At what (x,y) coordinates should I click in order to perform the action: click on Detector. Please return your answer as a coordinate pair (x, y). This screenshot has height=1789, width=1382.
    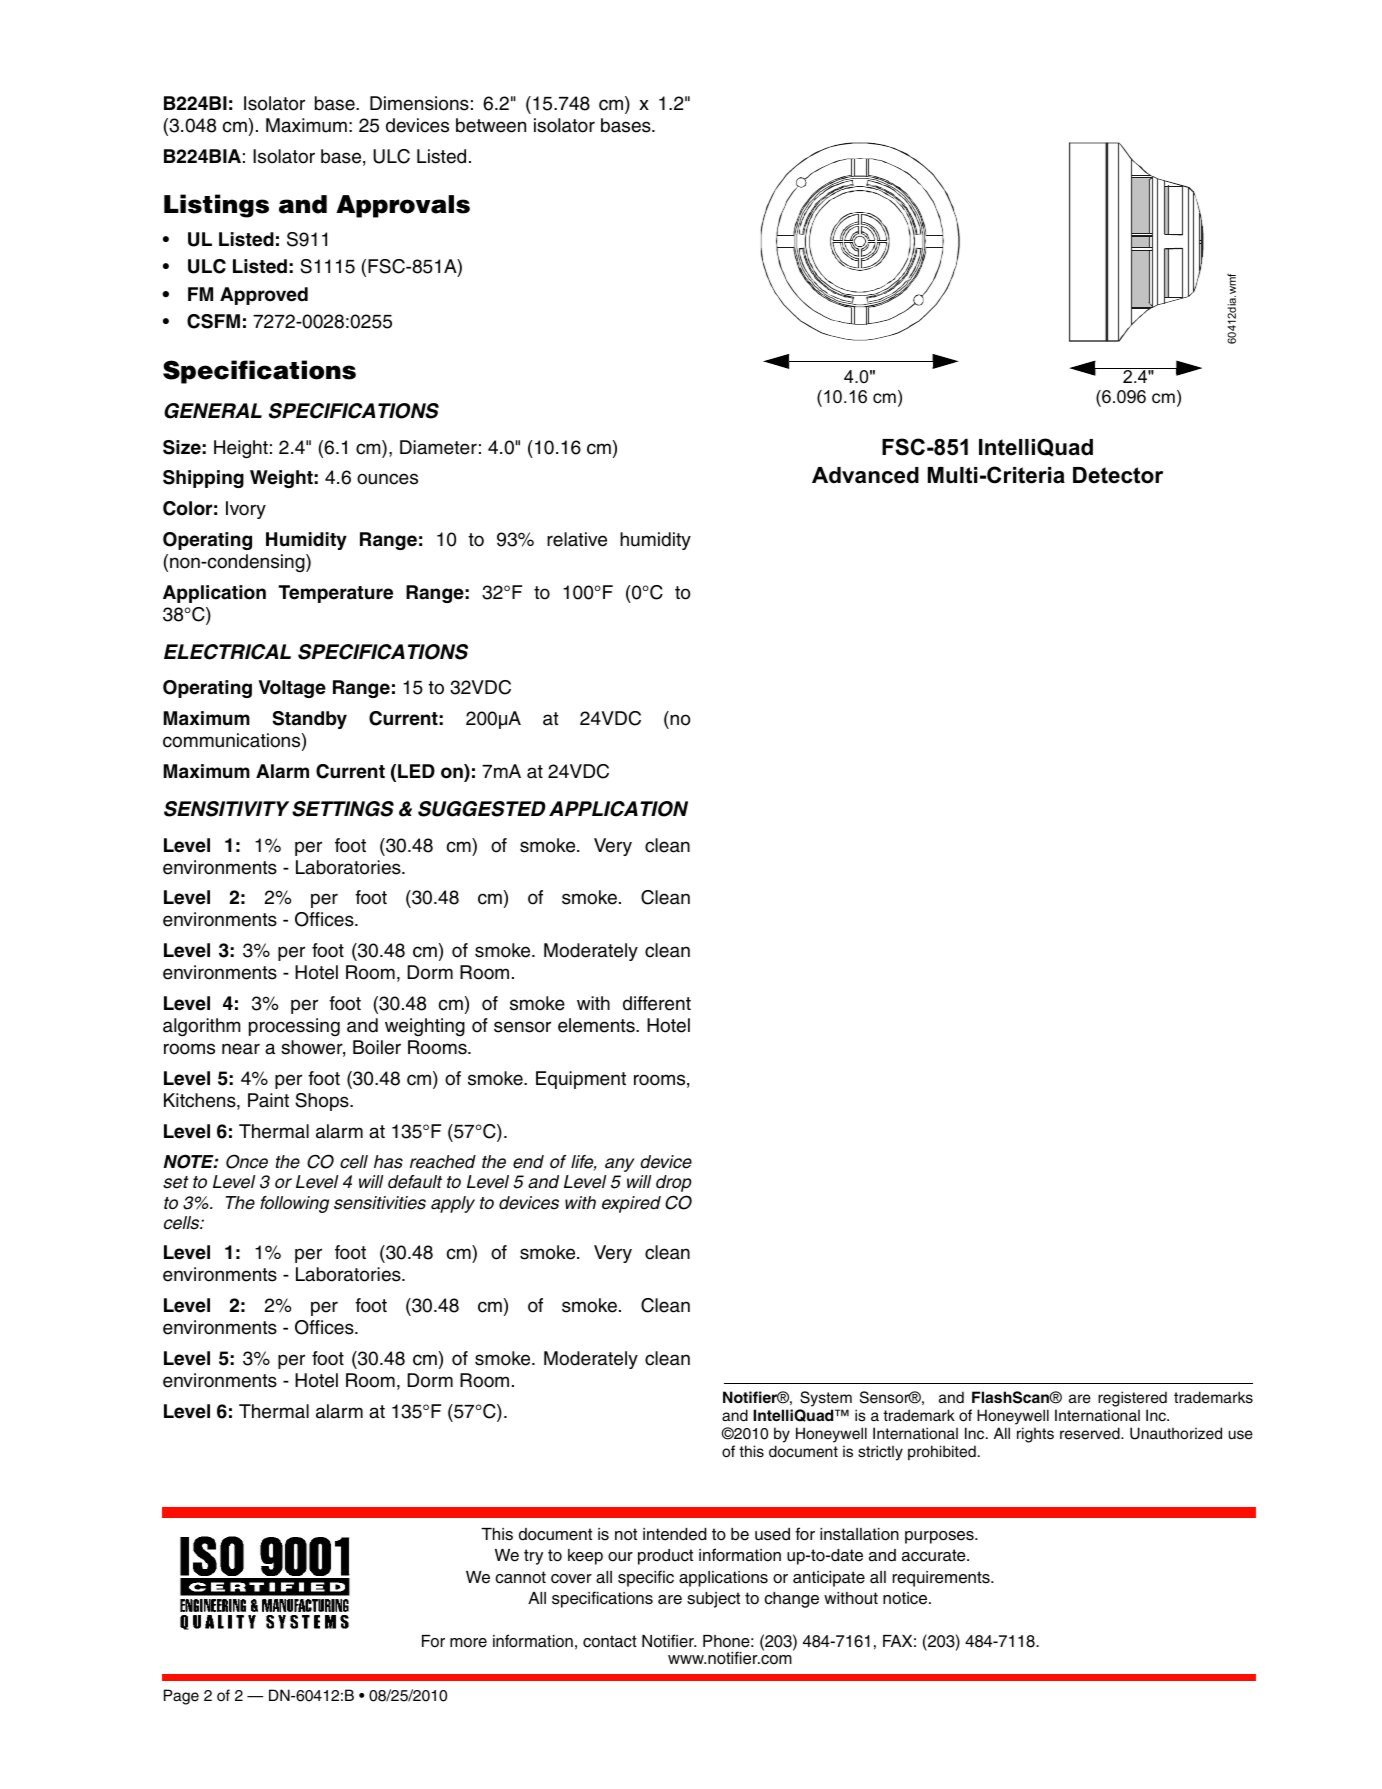
    Looking at the image, I should click on (1118, 475).
